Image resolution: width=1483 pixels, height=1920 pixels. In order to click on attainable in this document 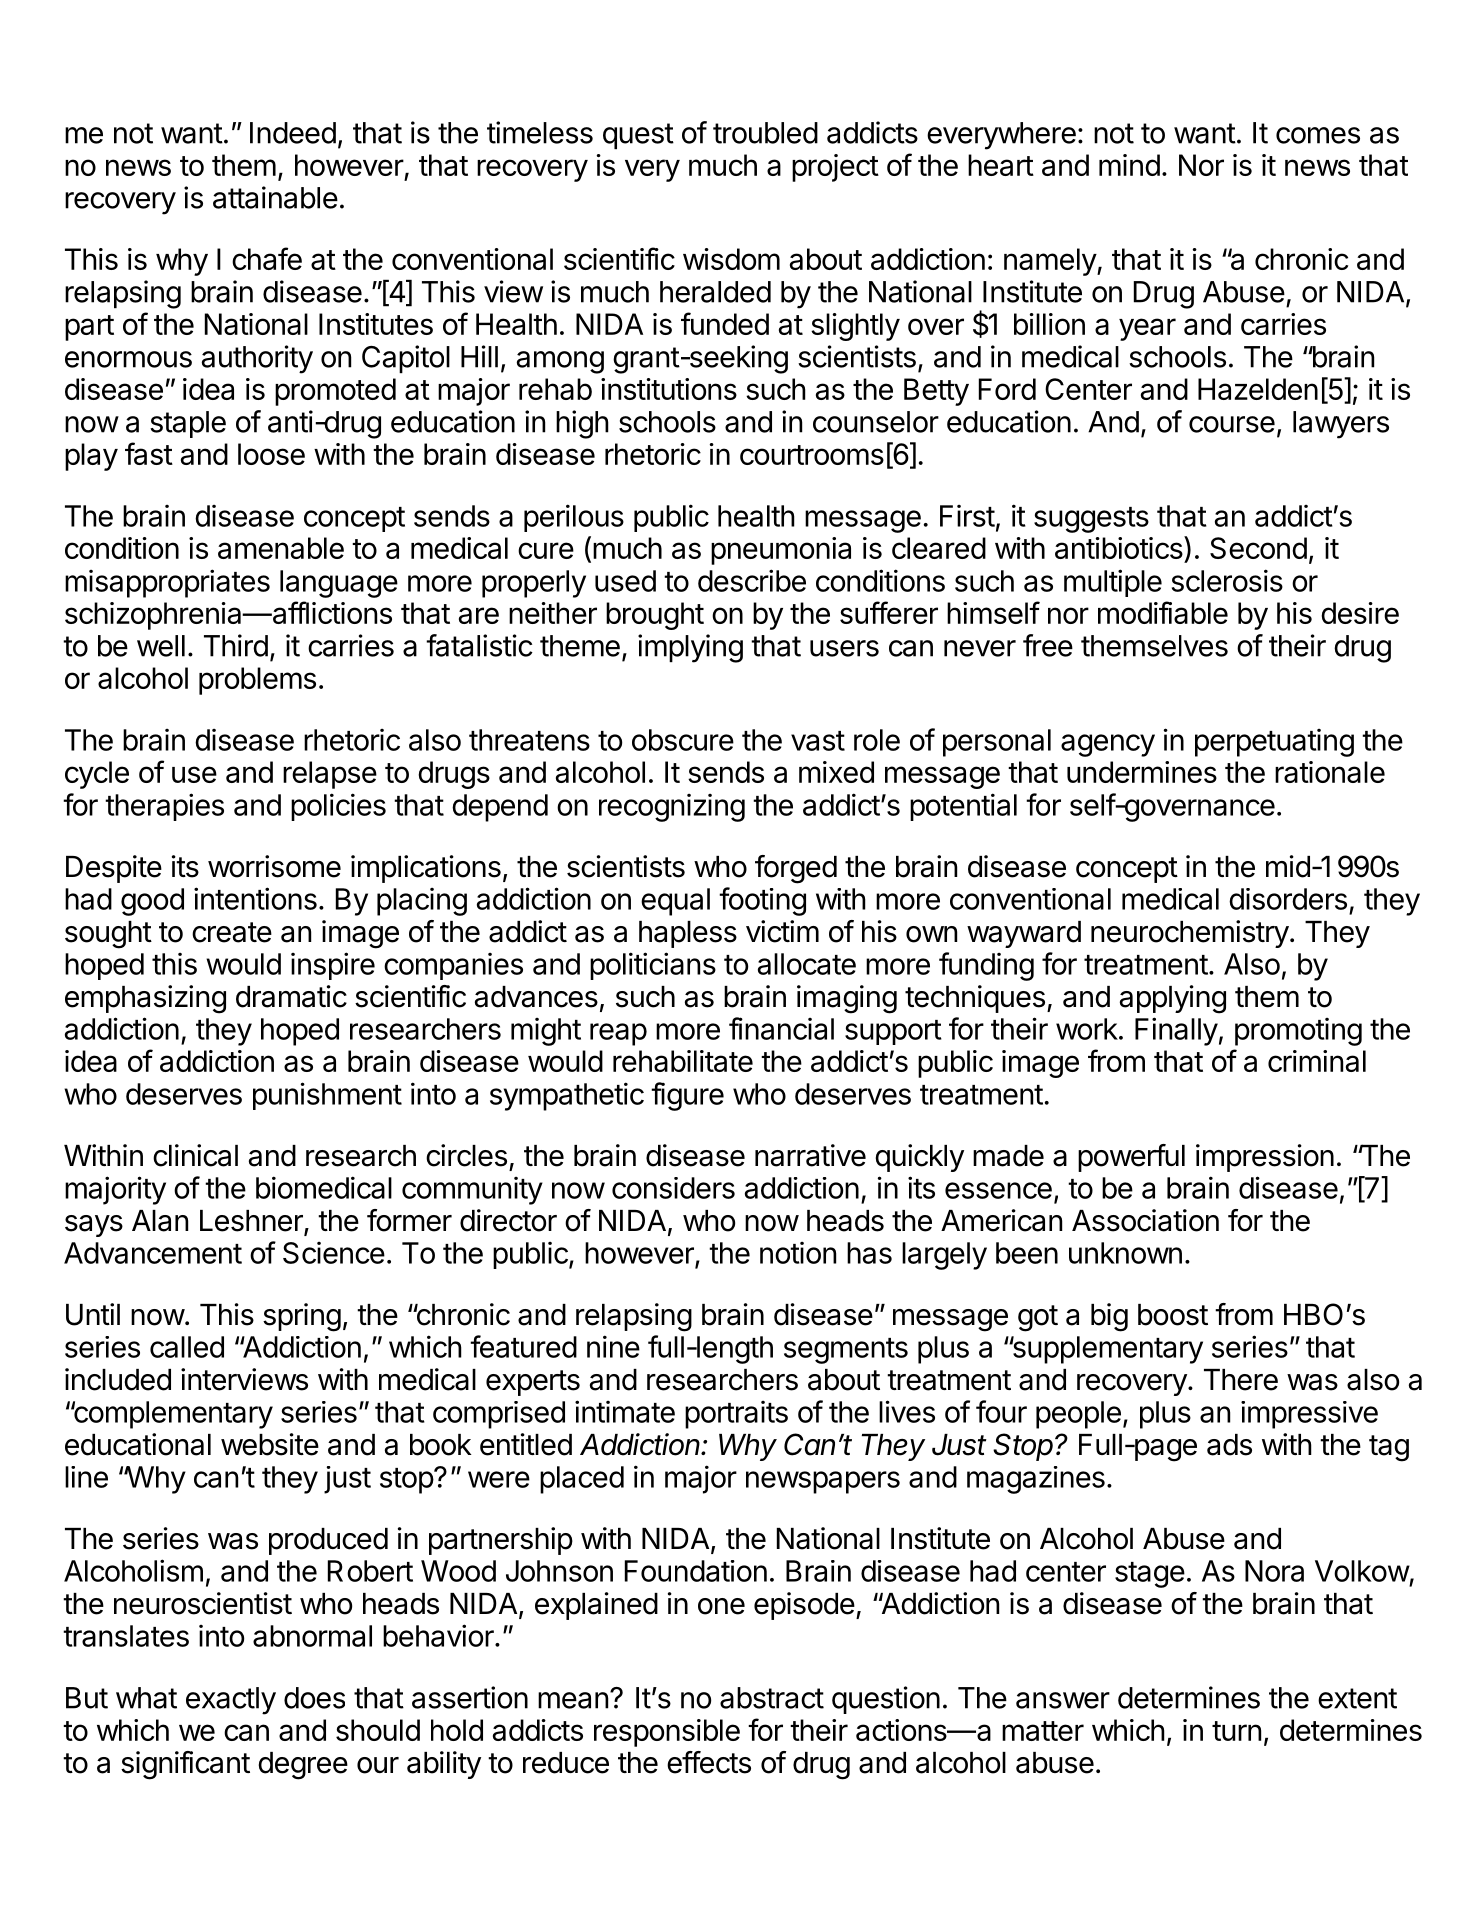, I will do `click(275, 197)`.
